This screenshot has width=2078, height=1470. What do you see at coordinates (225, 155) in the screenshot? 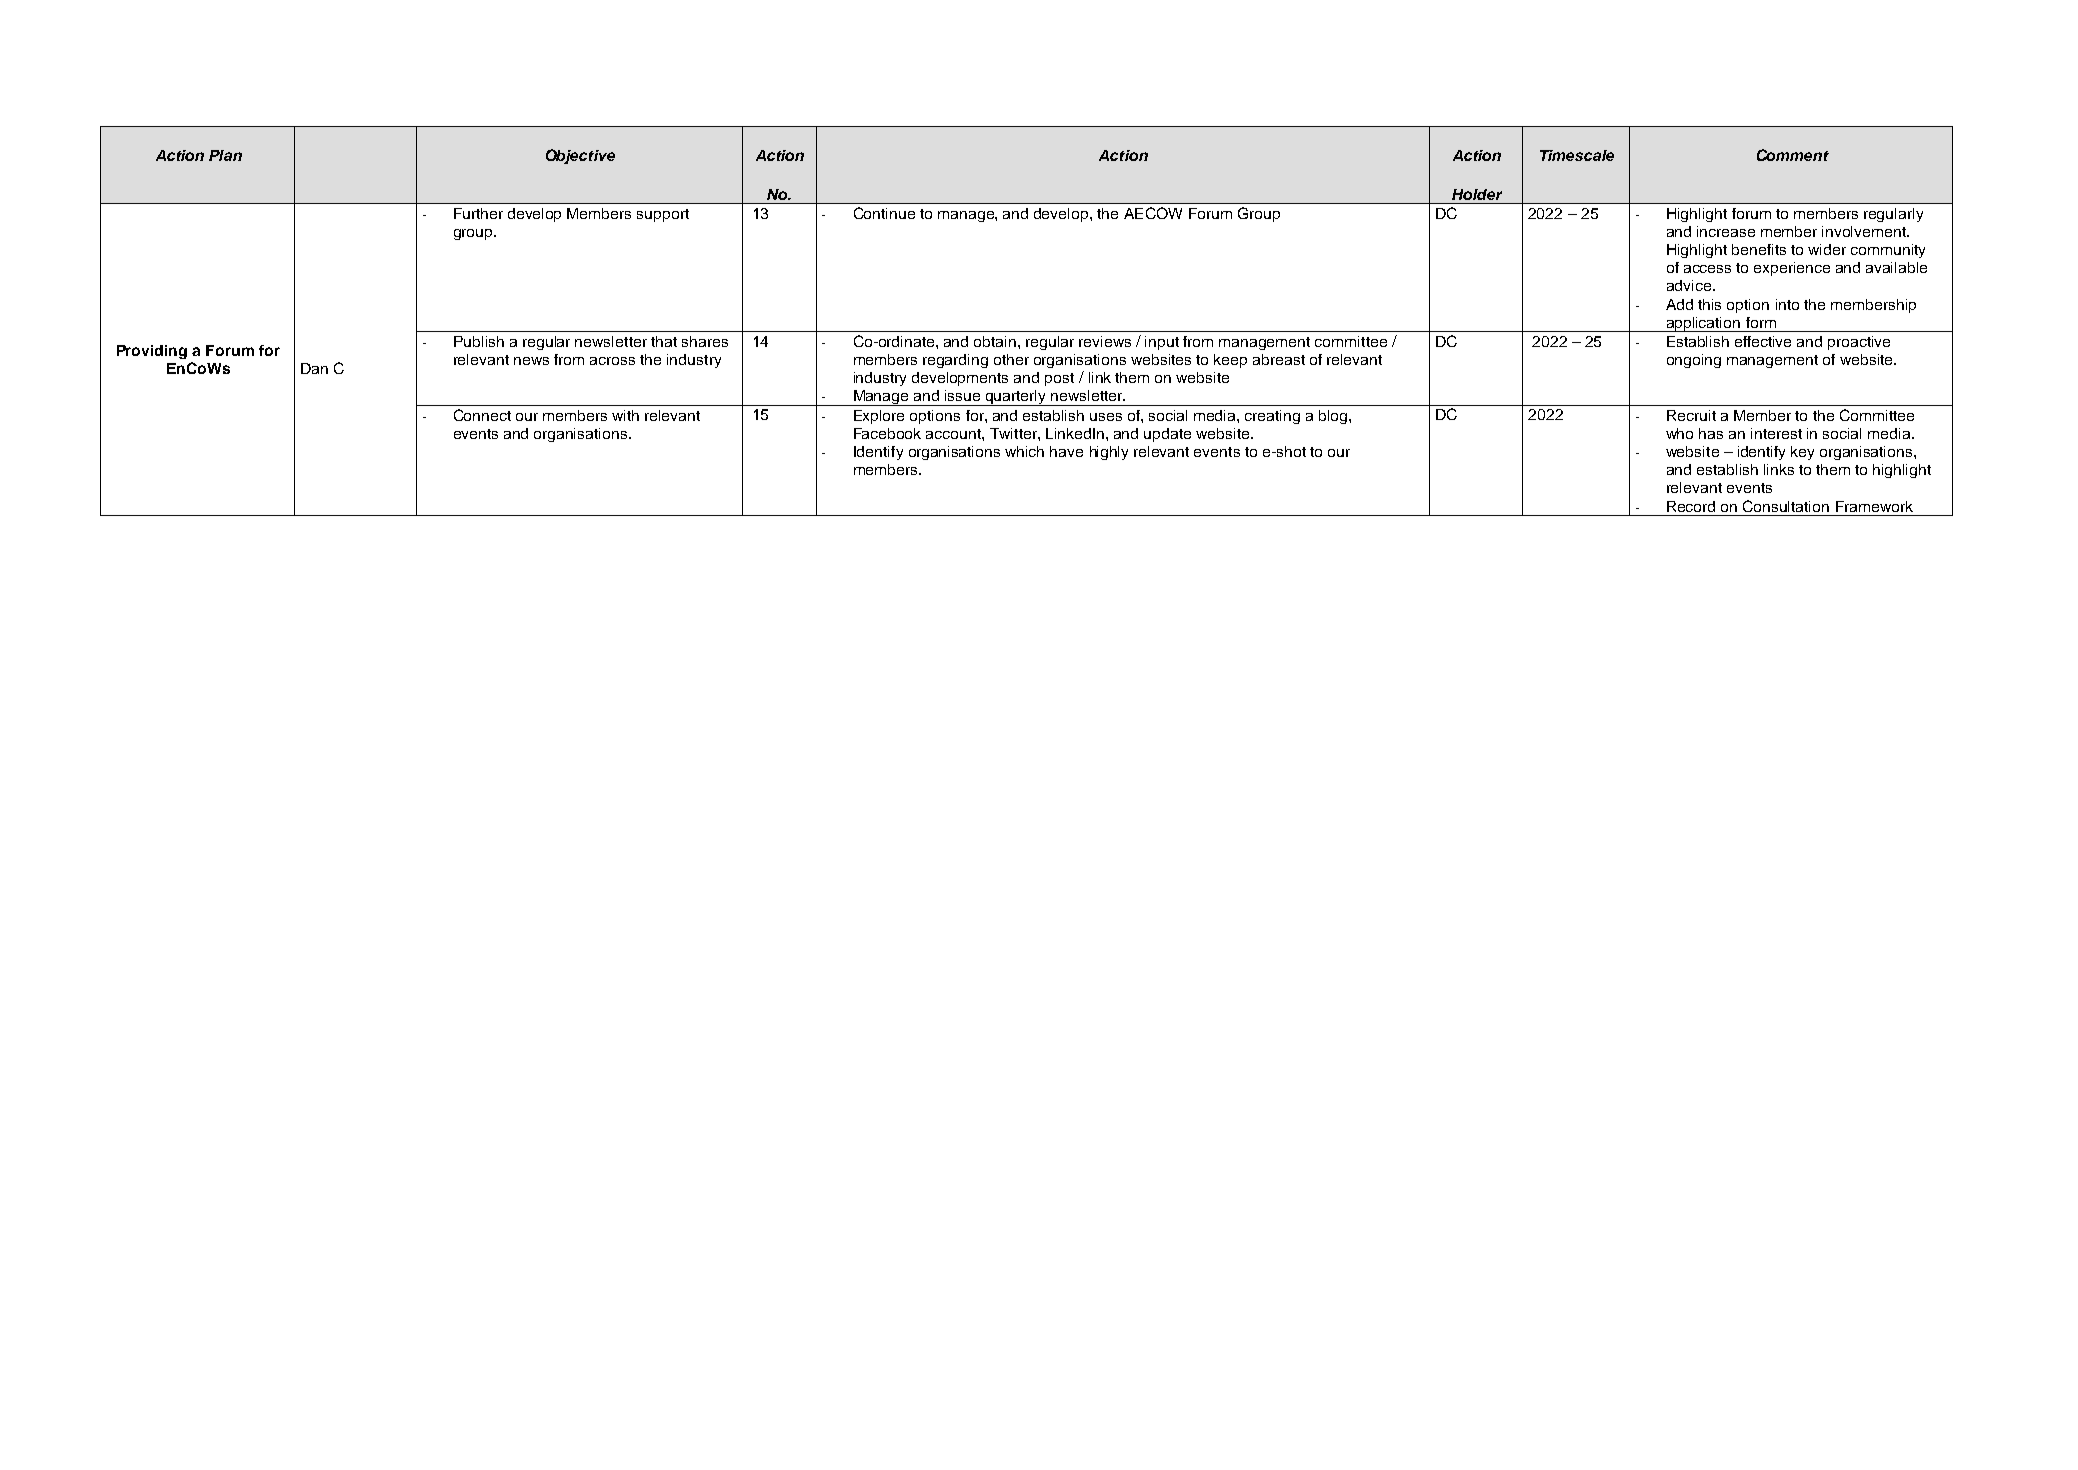
I see `Plan` at bounding box center [225, 155].
